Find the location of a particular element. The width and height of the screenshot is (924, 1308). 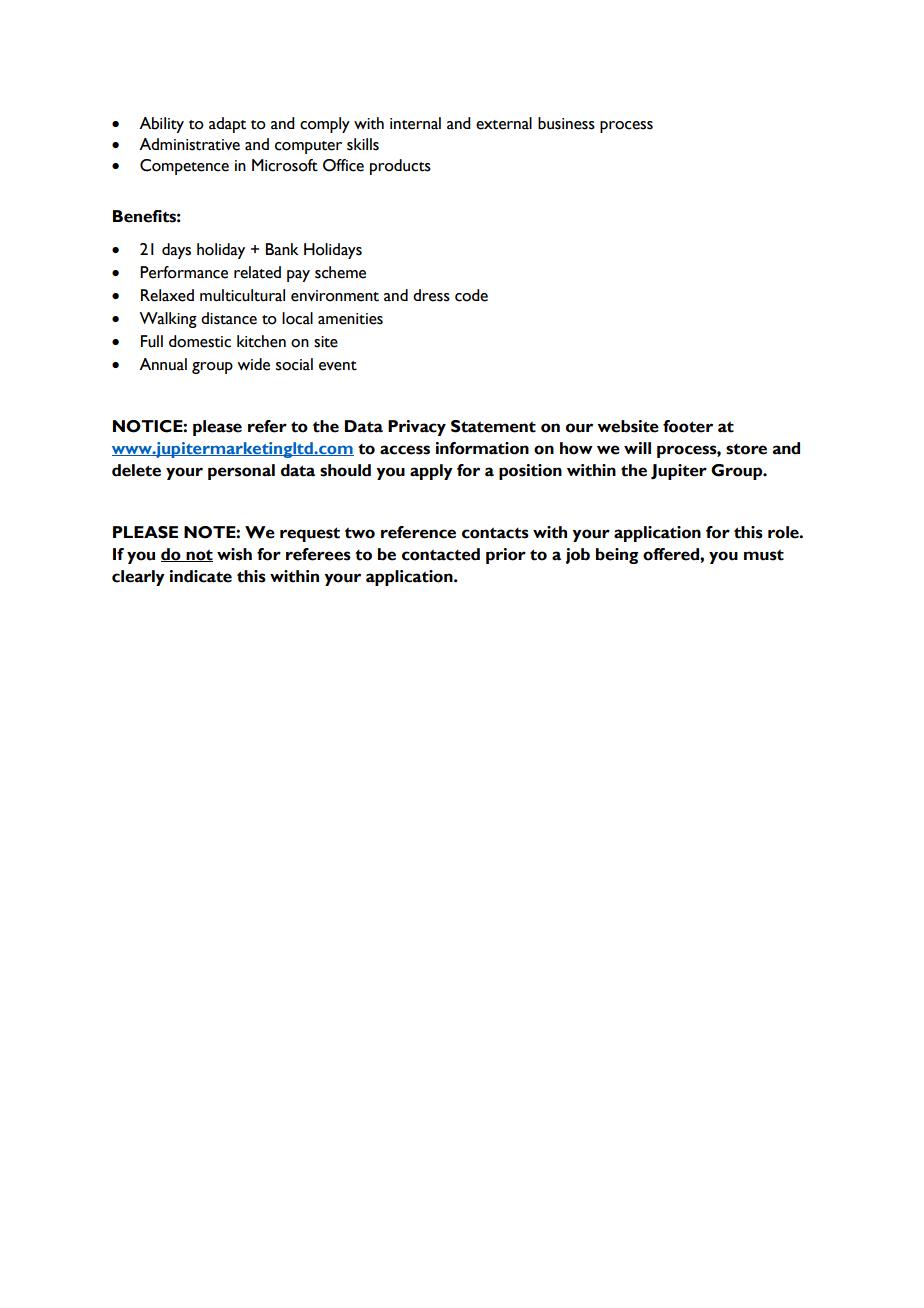

being is located at coordinates (617, 556).
